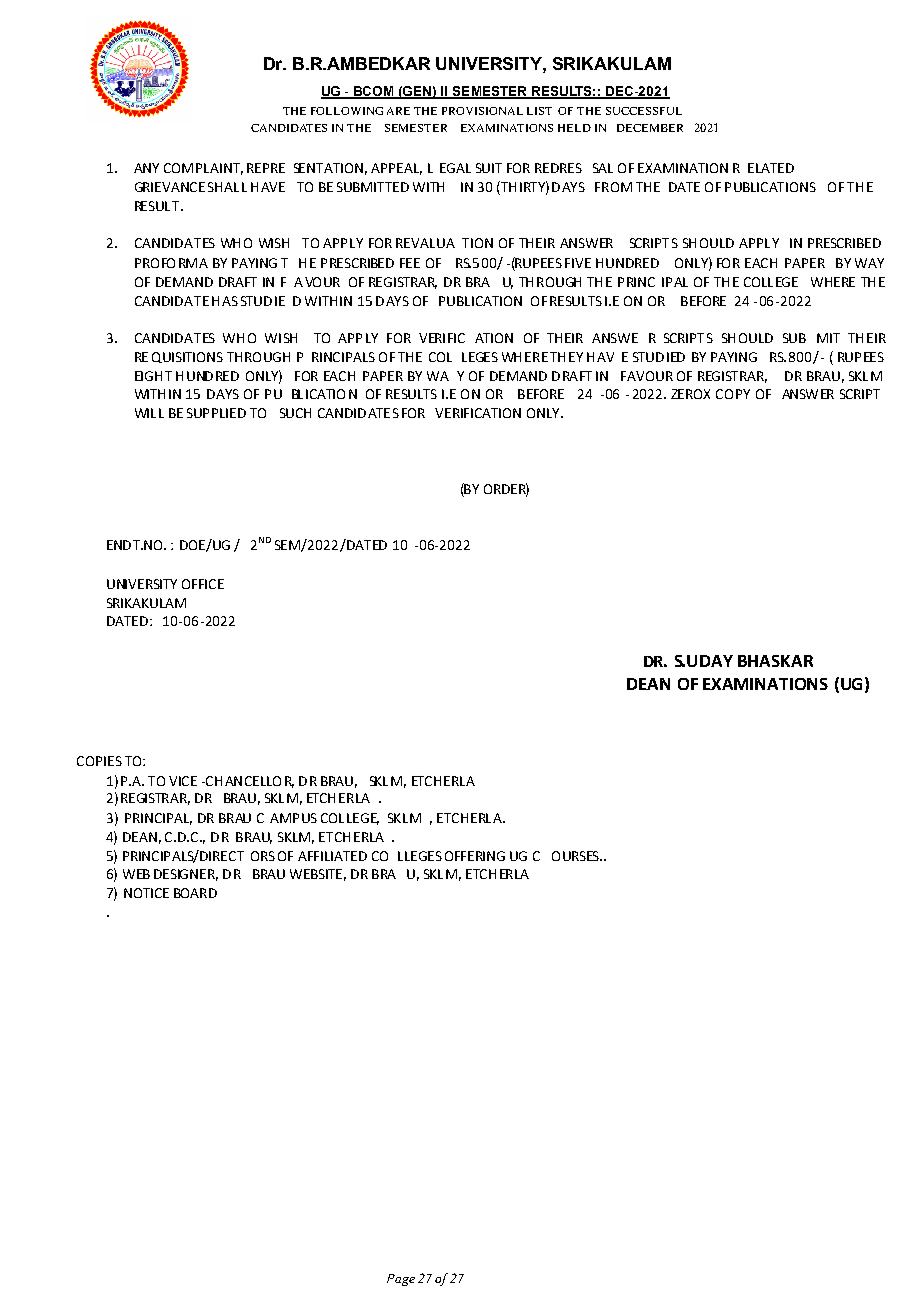 This document has height=1307, width=924. Describe the element at coordinates (733, 394) in the document. I see `COPY` at that location.
